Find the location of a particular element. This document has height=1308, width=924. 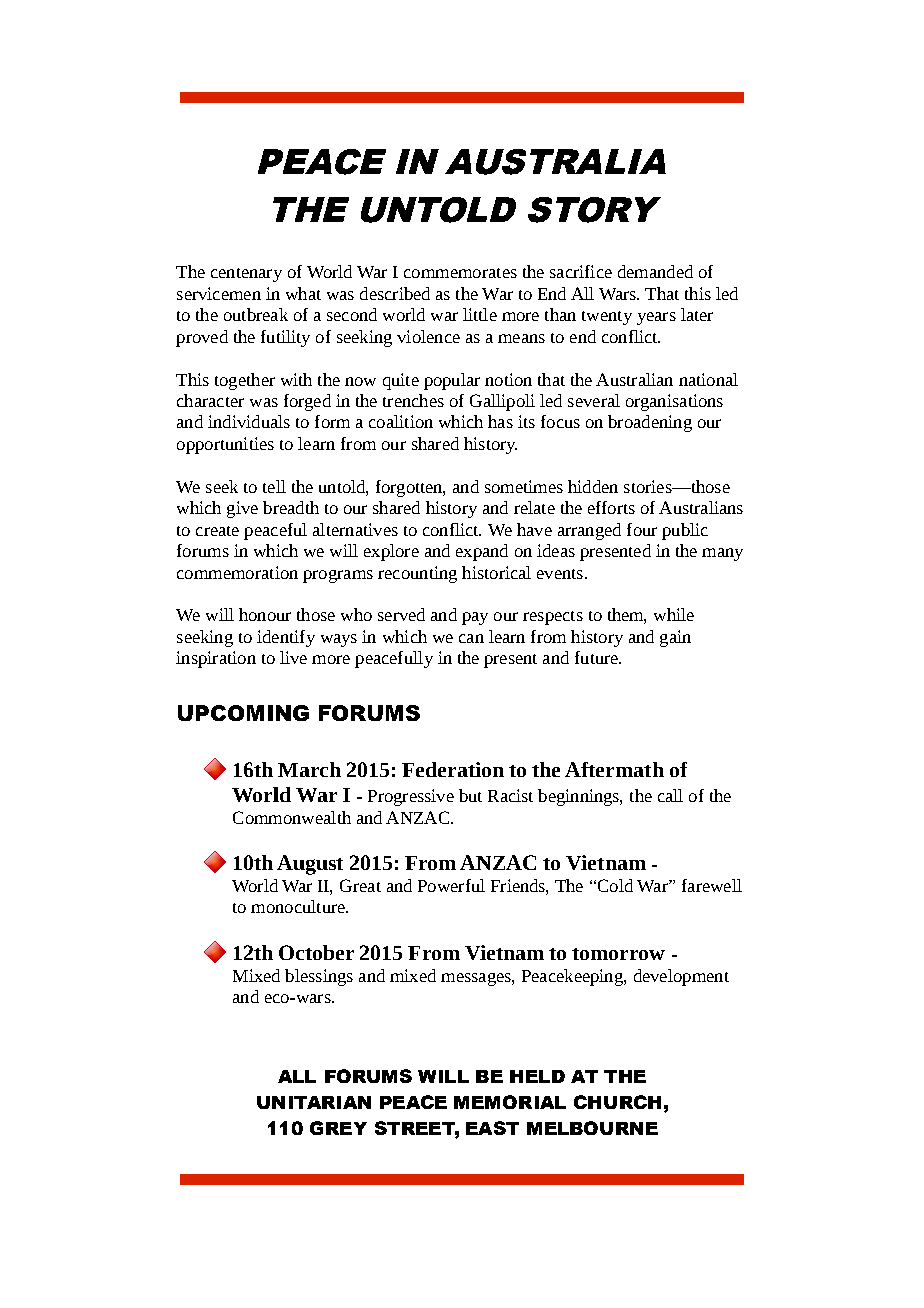

tell is located at coordinates (274, 486).
